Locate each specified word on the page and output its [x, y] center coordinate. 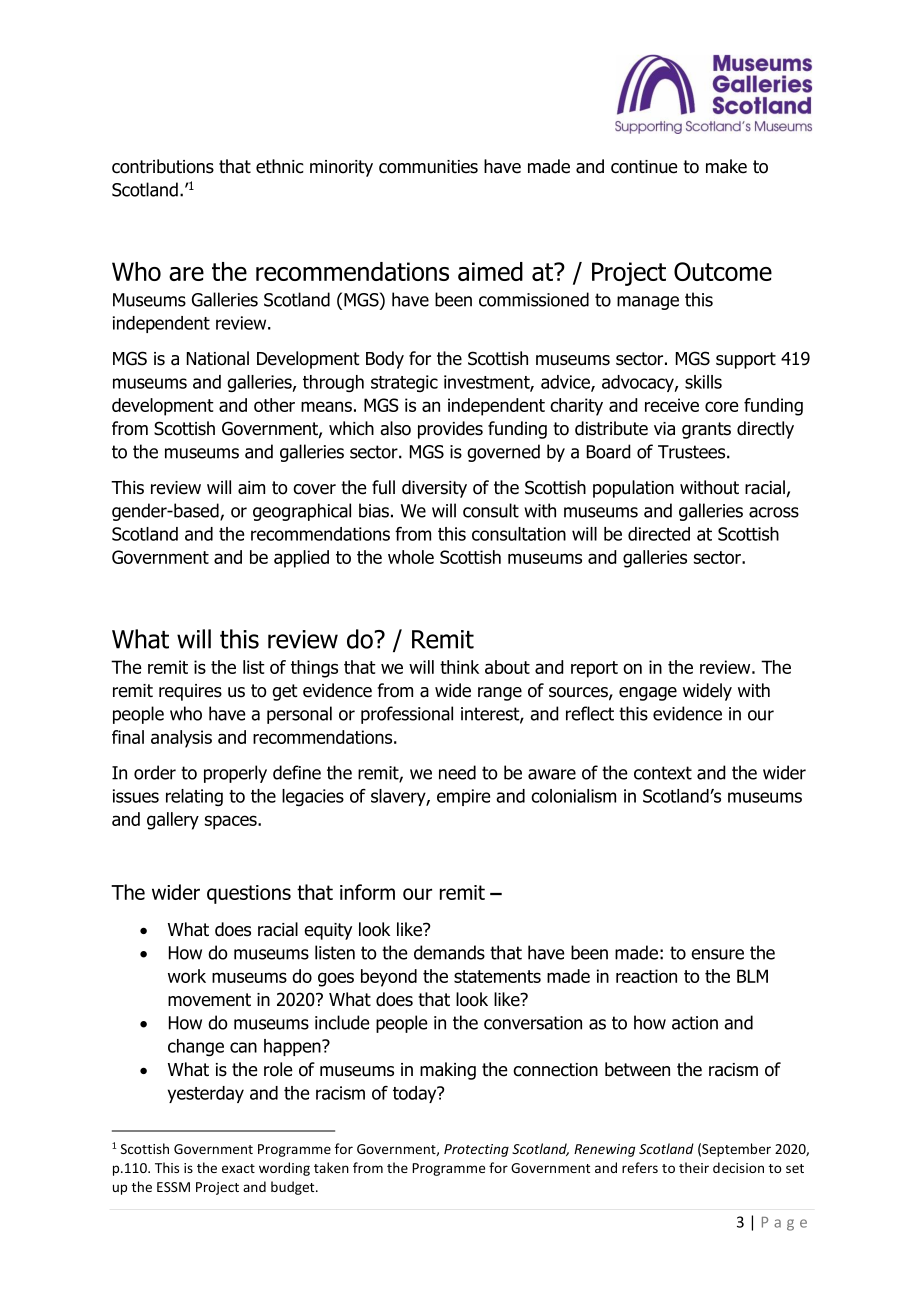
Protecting [476, 1150]
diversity [434, 489]
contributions [163, 166]
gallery [173, 821]
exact [238, 1168]
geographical [302, 512]
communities [428, 167]
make [726, 166]
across [774, 512]
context [663, 773]
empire [463, 797]
